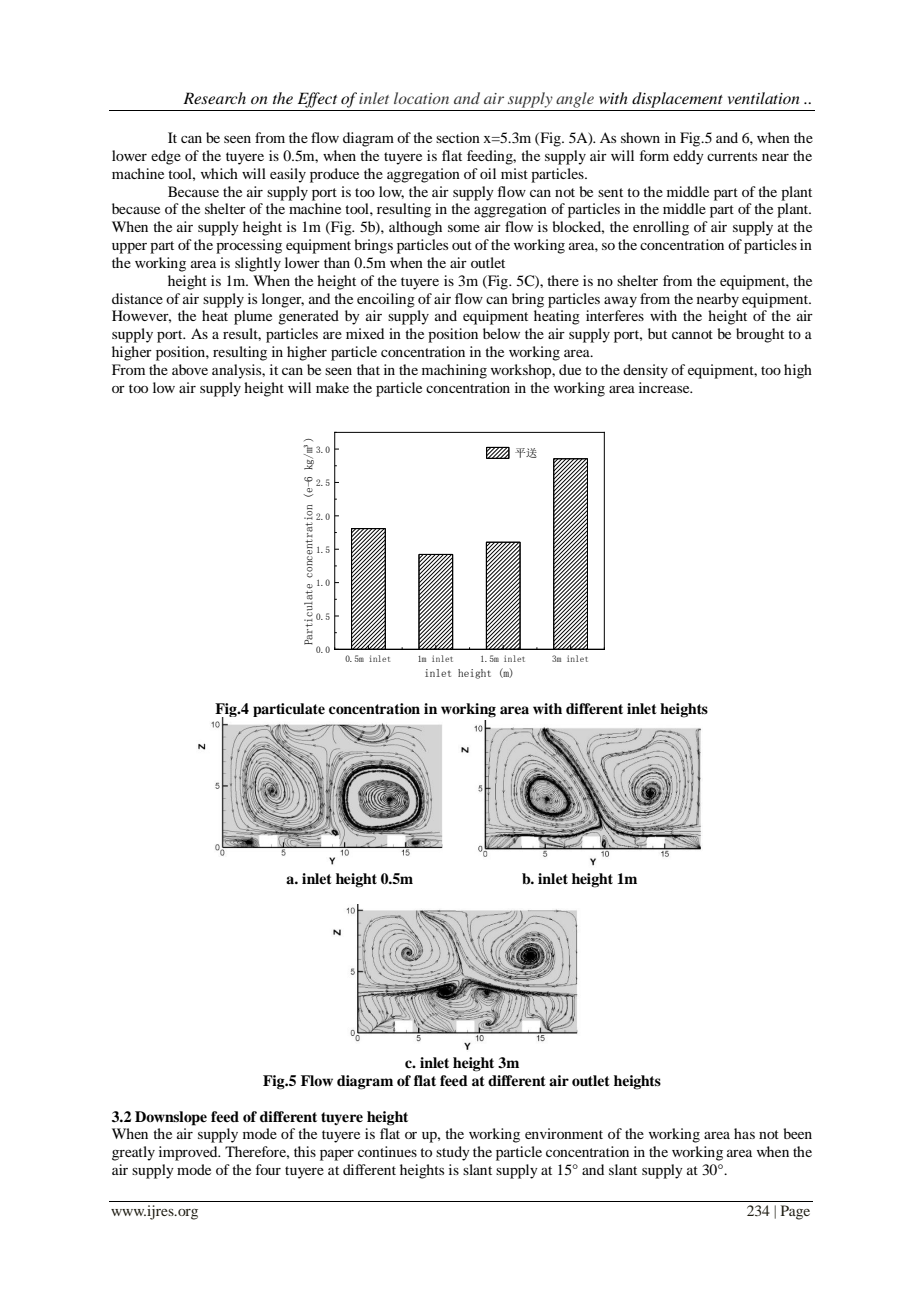 This document has width=924, height=1308. What do you see at coordinates (665, 387) in the document?
I see `increase` at bounding box center [665, 387].
